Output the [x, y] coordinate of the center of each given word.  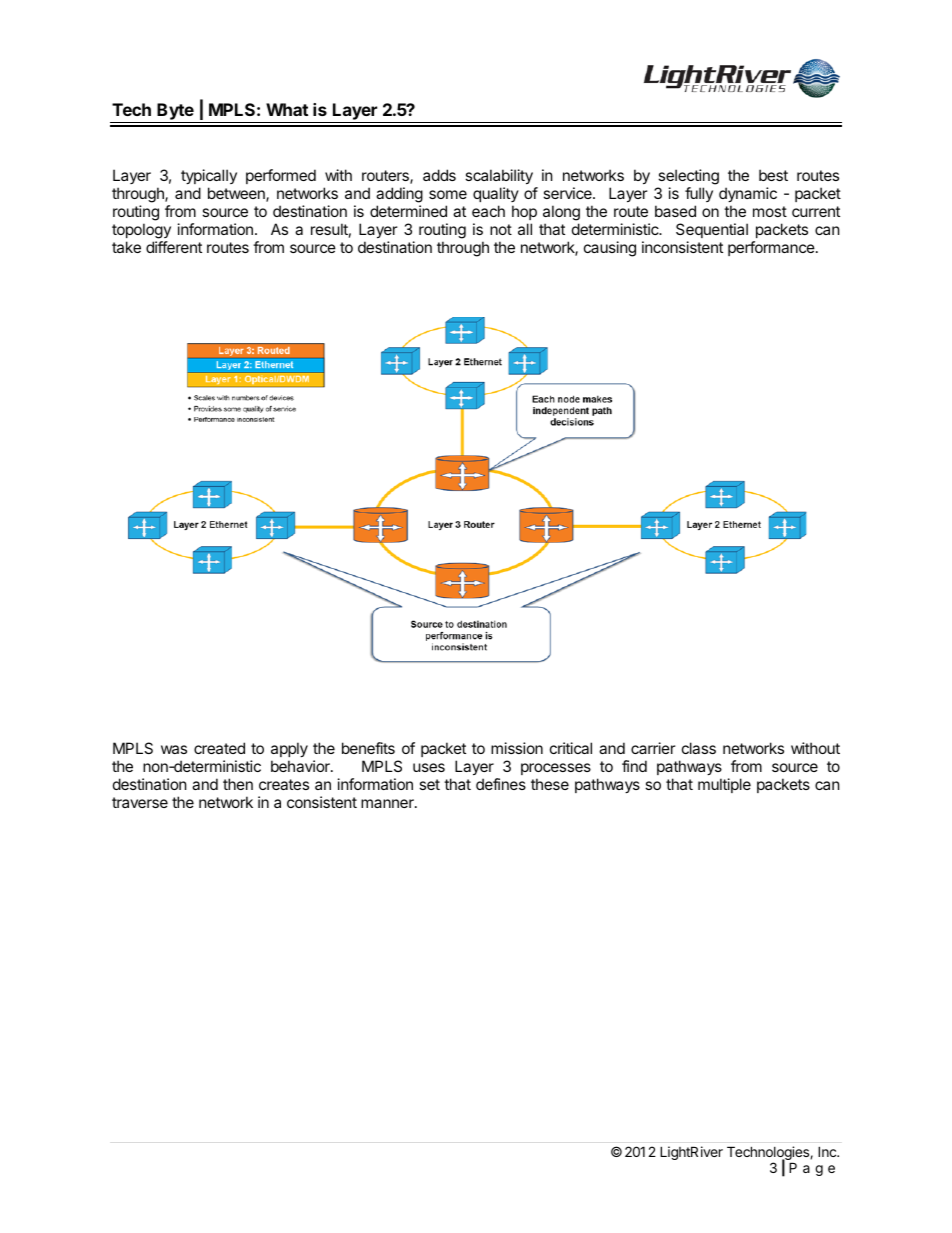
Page [812, 1169]
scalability [499, 176]
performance [772, 248]
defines [501, 784]
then [238, 784]
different [174, 247]
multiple [724, 785]
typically [209, 176]
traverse [140, 802]
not [501, 229]
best [773, 175]
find [634, 766]
